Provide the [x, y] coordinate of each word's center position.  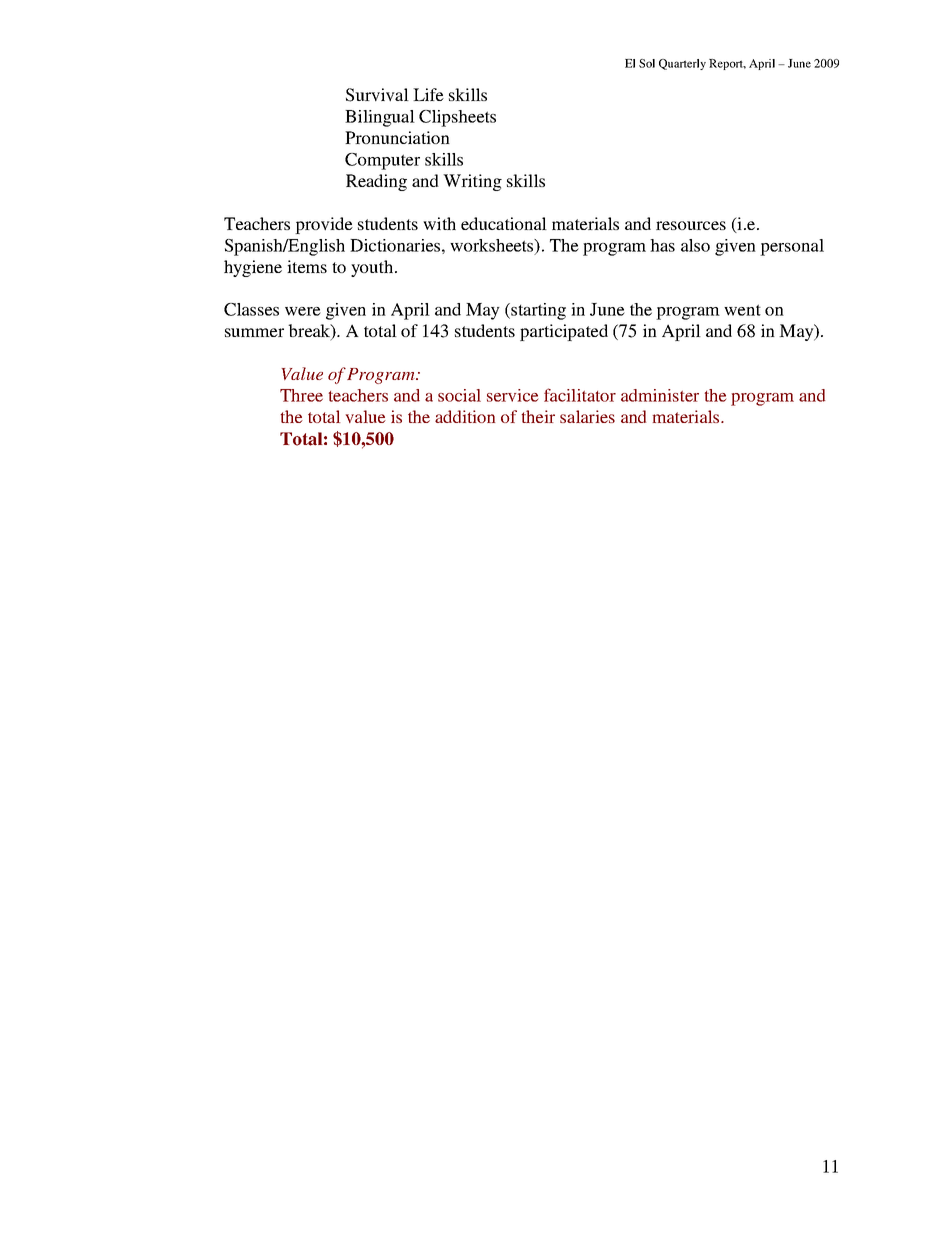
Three [301, 395]
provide [324, 225]
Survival [377, 95]
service [512, 395]
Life [428, 94]
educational [504, 223]
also [695, 245]
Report [727, 64]
